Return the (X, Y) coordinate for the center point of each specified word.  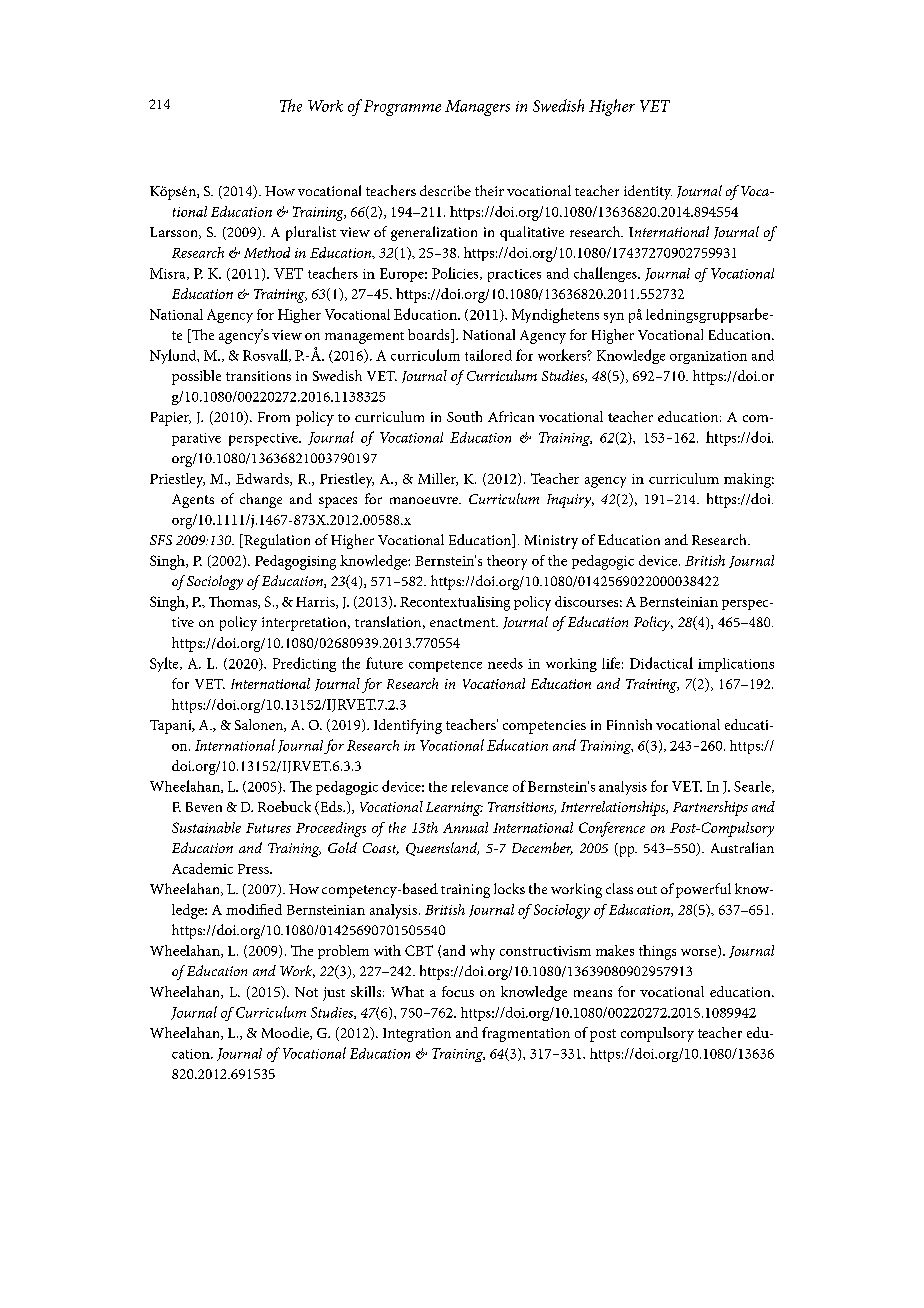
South (464, 416)
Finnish (629, 724)
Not (306, 992)
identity (648, 192)
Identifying (408, 726)
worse (700, 953)
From (274, 417)
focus (458, 991)
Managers (477, 108)
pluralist (311, 233)
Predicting (304, 664)
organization (708, 357)
